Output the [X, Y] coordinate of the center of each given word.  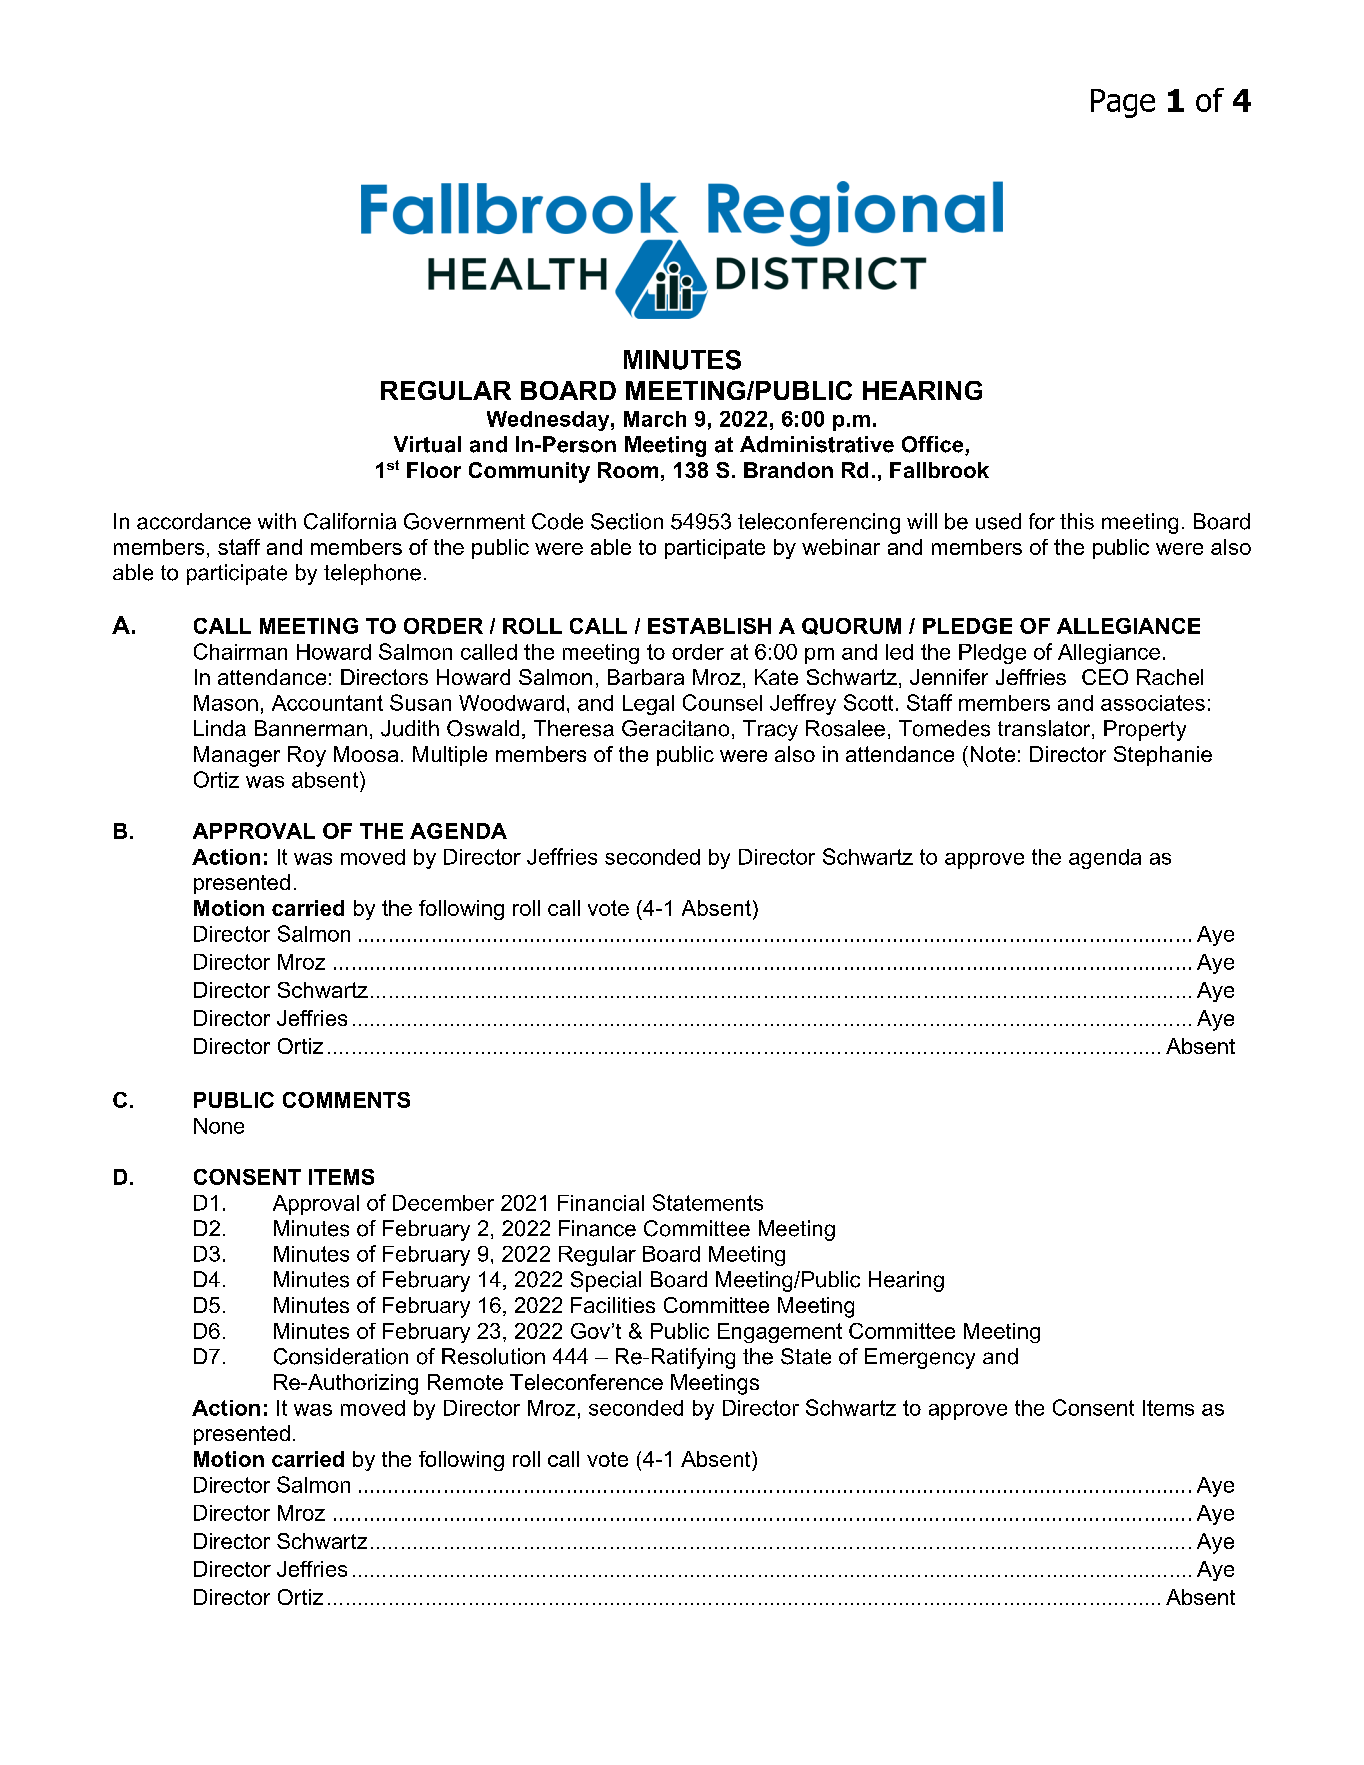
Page [1123, 103]
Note [993, 754]
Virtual [427, 444]
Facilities [613, 1305]
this [1077, 521]
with [277, 521]
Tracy [770, 730]
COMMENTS [346, 1100]
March [655, 419]
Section [627, 521]
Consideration [341, 1356]
